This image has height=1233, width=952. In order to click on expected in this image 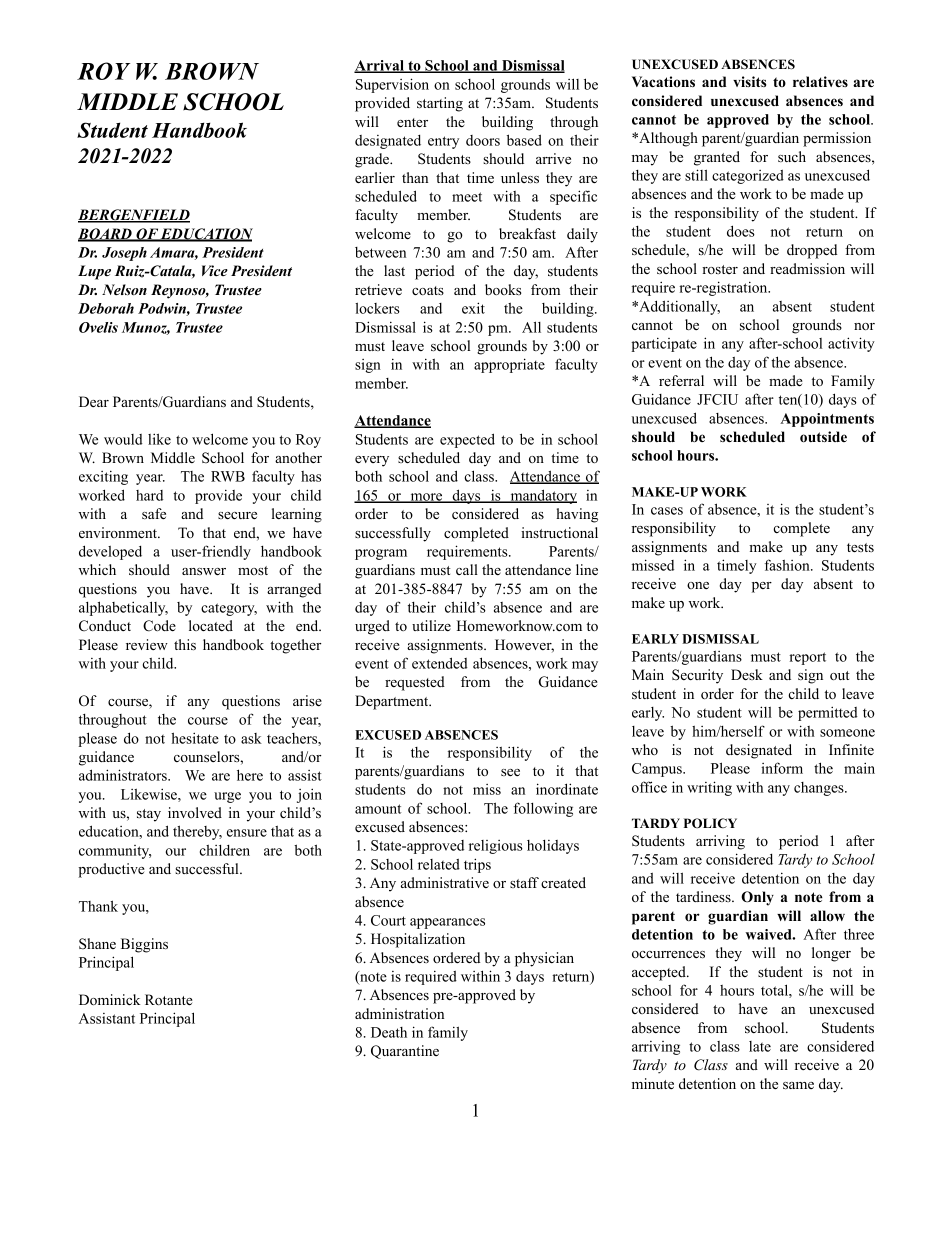, I will do `click(467, 440)`.
